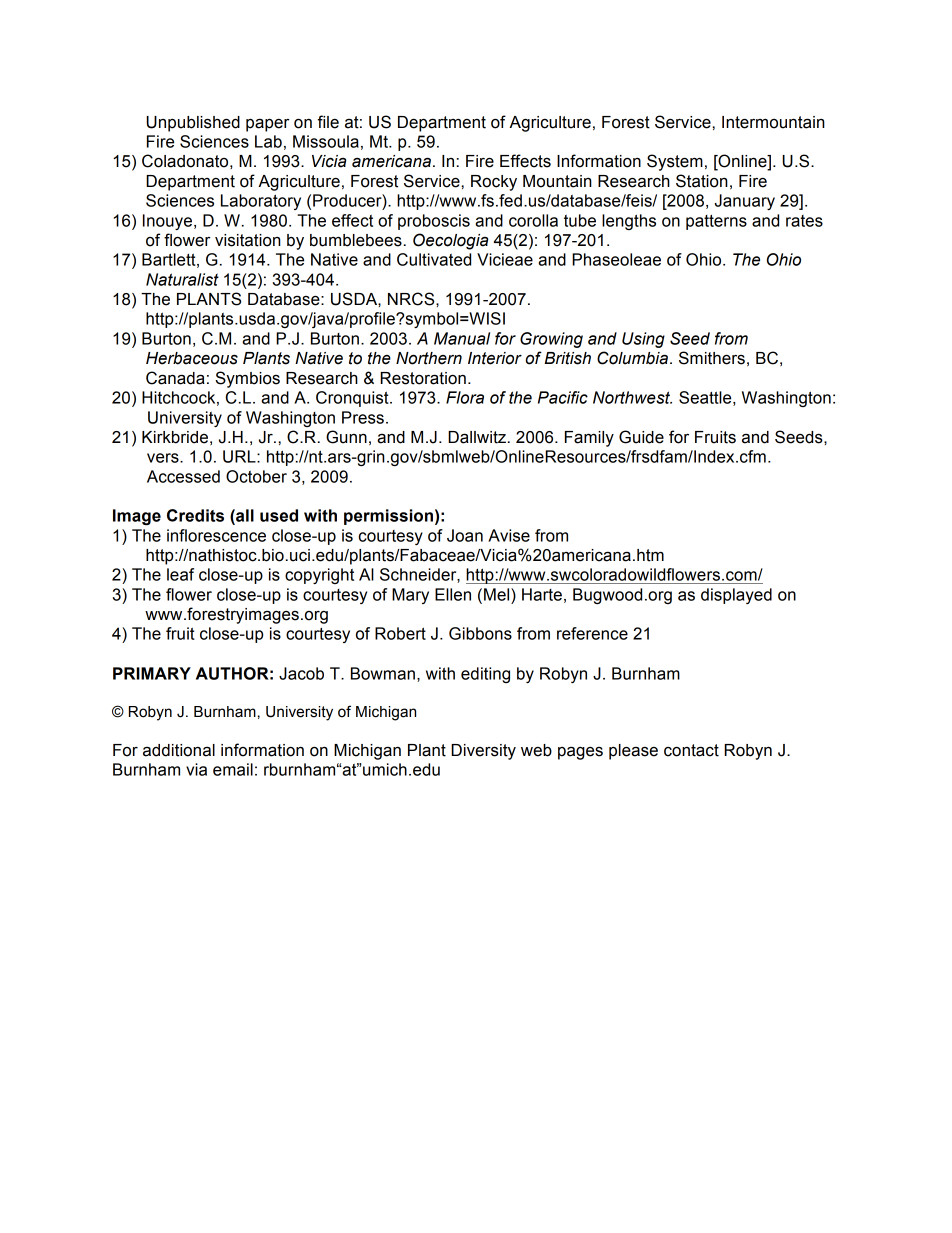  I want to click on pages, so click(580, 753).
